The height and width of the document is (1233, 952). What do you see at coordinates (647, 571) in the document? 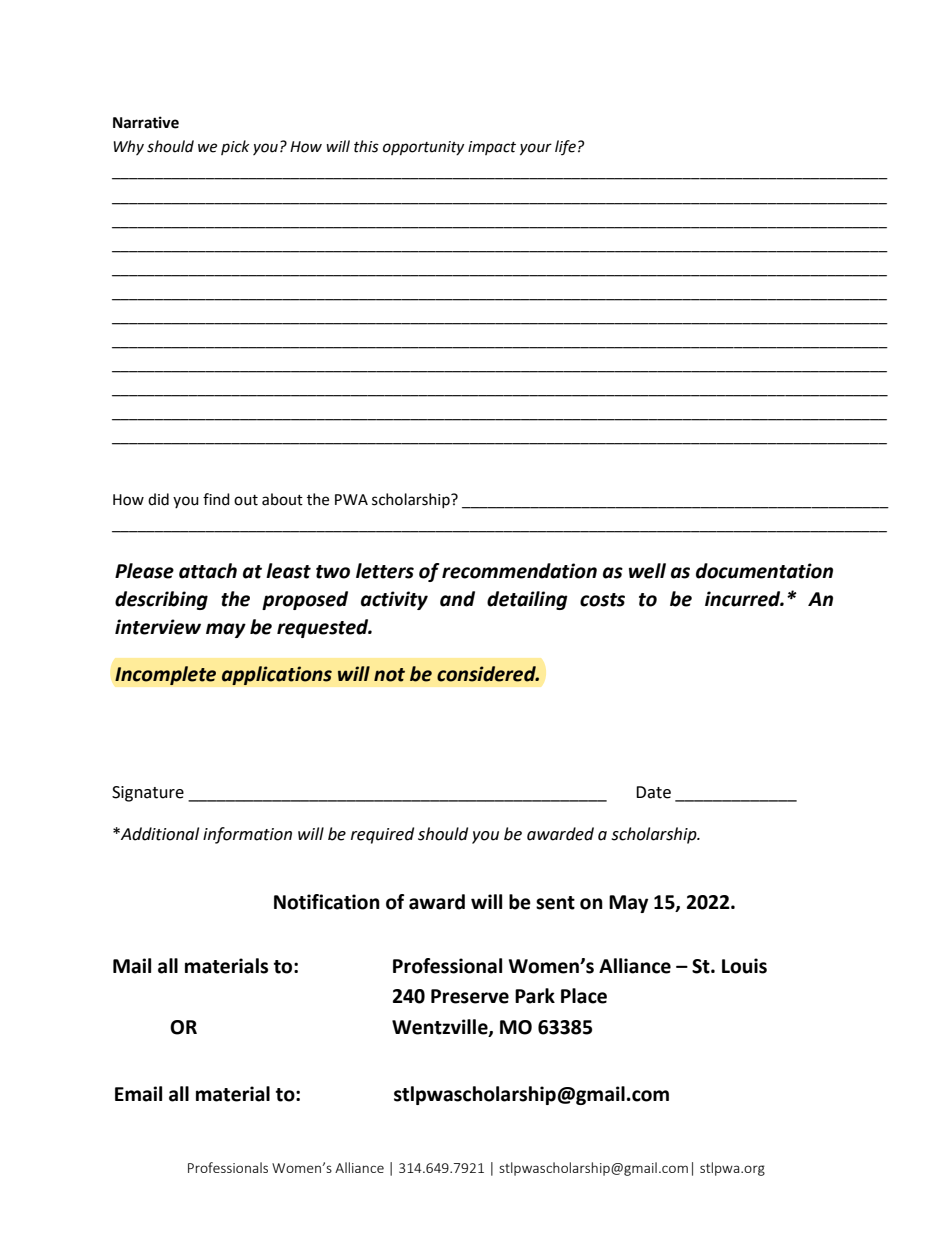
I see `well` at bounding box center [647, 571].
